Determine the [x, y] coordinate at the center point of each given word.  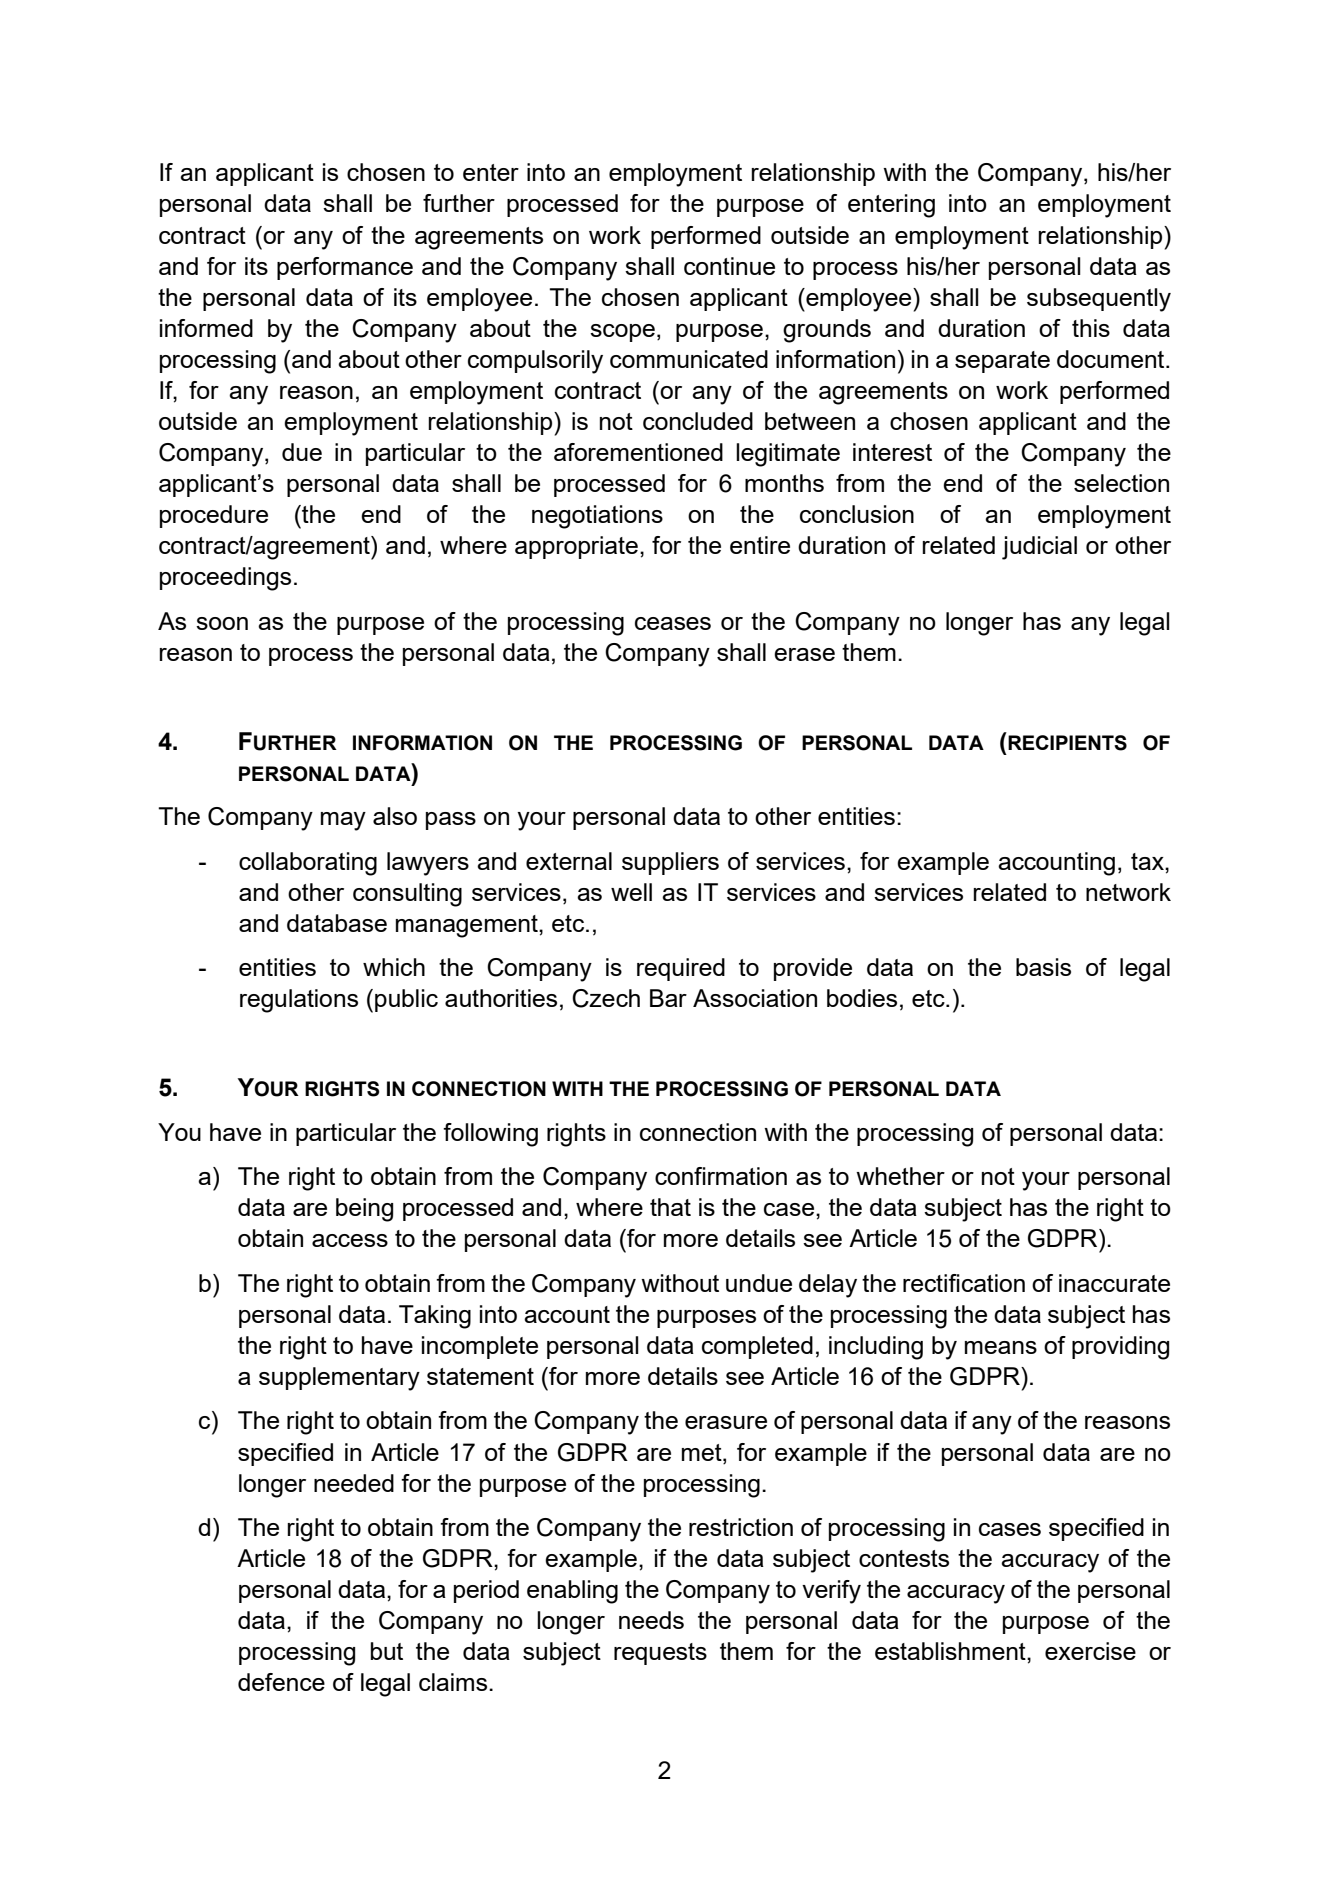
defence [281, 1682]
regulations [299, 1001]
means [1001, 1347]
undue [759, 1283]
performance [345, 268]
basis [1043, 967]
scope [622, 333]
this [1091, 328]
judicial [1039, 548]
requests [660, 1654]
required [681, 969]
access [350, 1240]
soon [222, 623]
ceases [673, 623]
